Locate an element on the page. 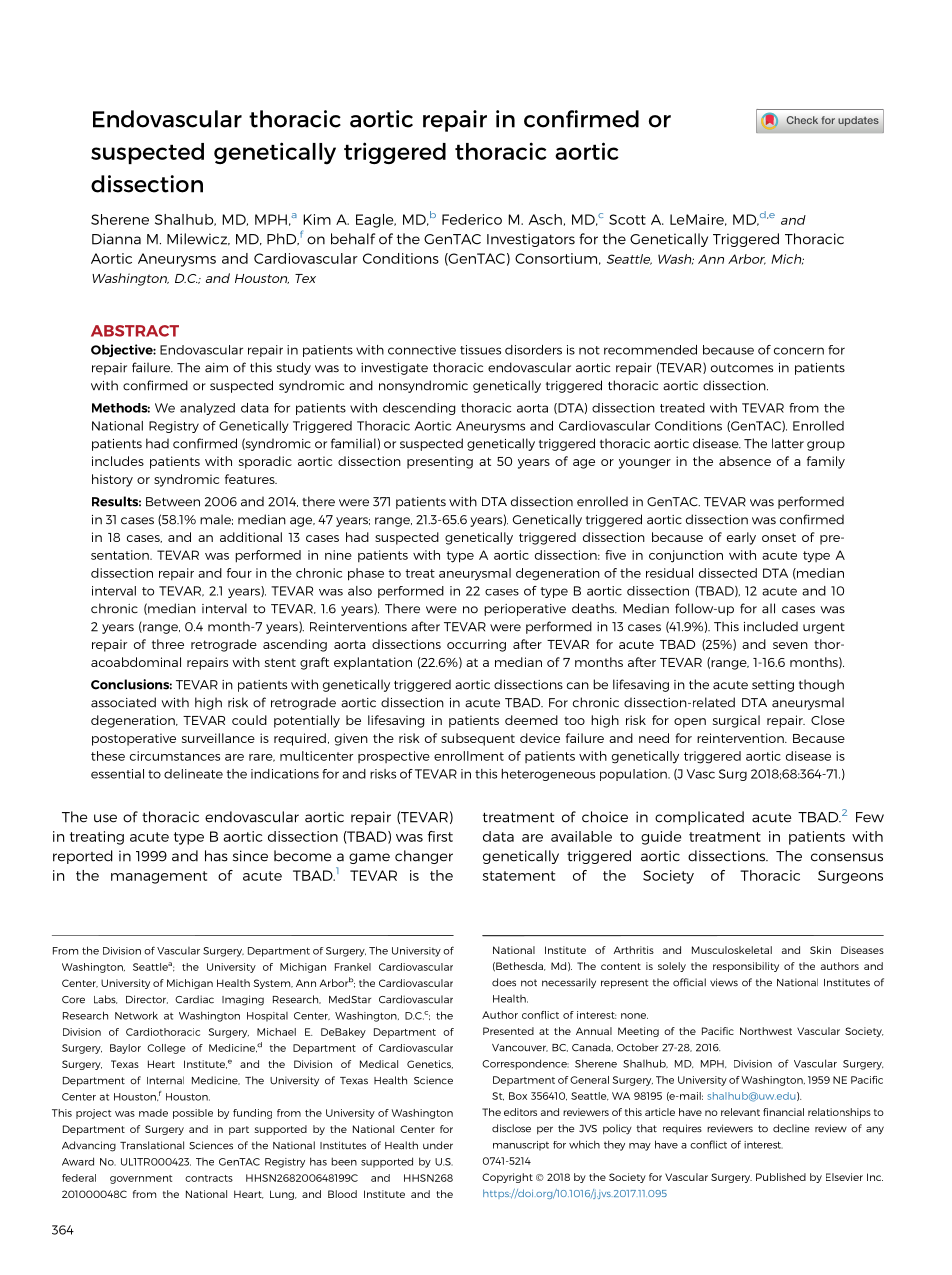  government is located at coordinates (141, 1179).
